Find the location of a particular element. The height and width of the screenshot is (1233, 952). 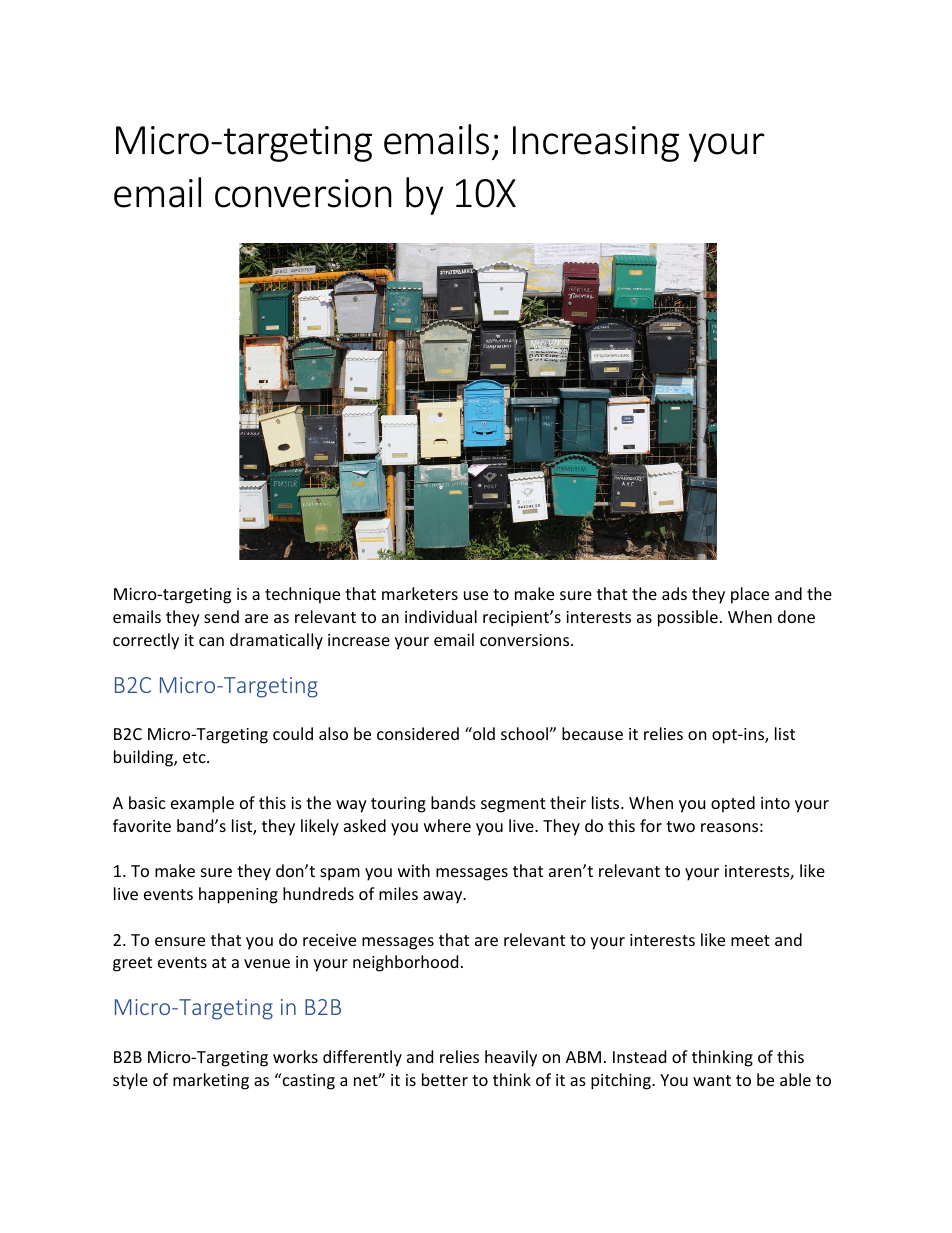

ads is located at coordinates (674, 593).
